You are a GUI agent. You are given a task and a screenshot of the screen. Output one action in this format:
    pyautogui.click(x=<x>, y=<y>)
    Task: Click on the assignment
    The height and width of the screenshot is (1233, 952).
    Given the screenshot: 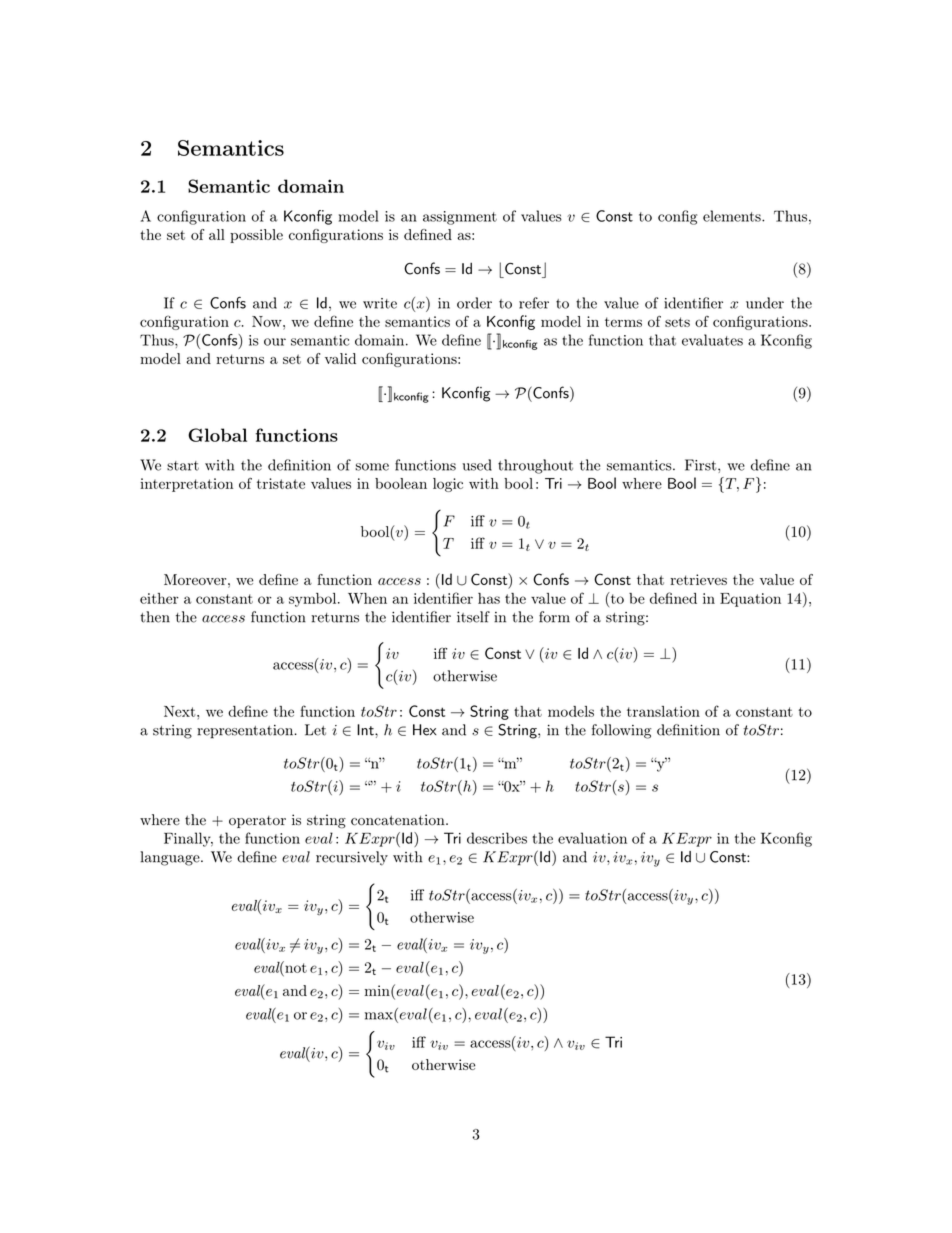 What is the action you would take?
    pyautogui.click(x=460, y=218)
